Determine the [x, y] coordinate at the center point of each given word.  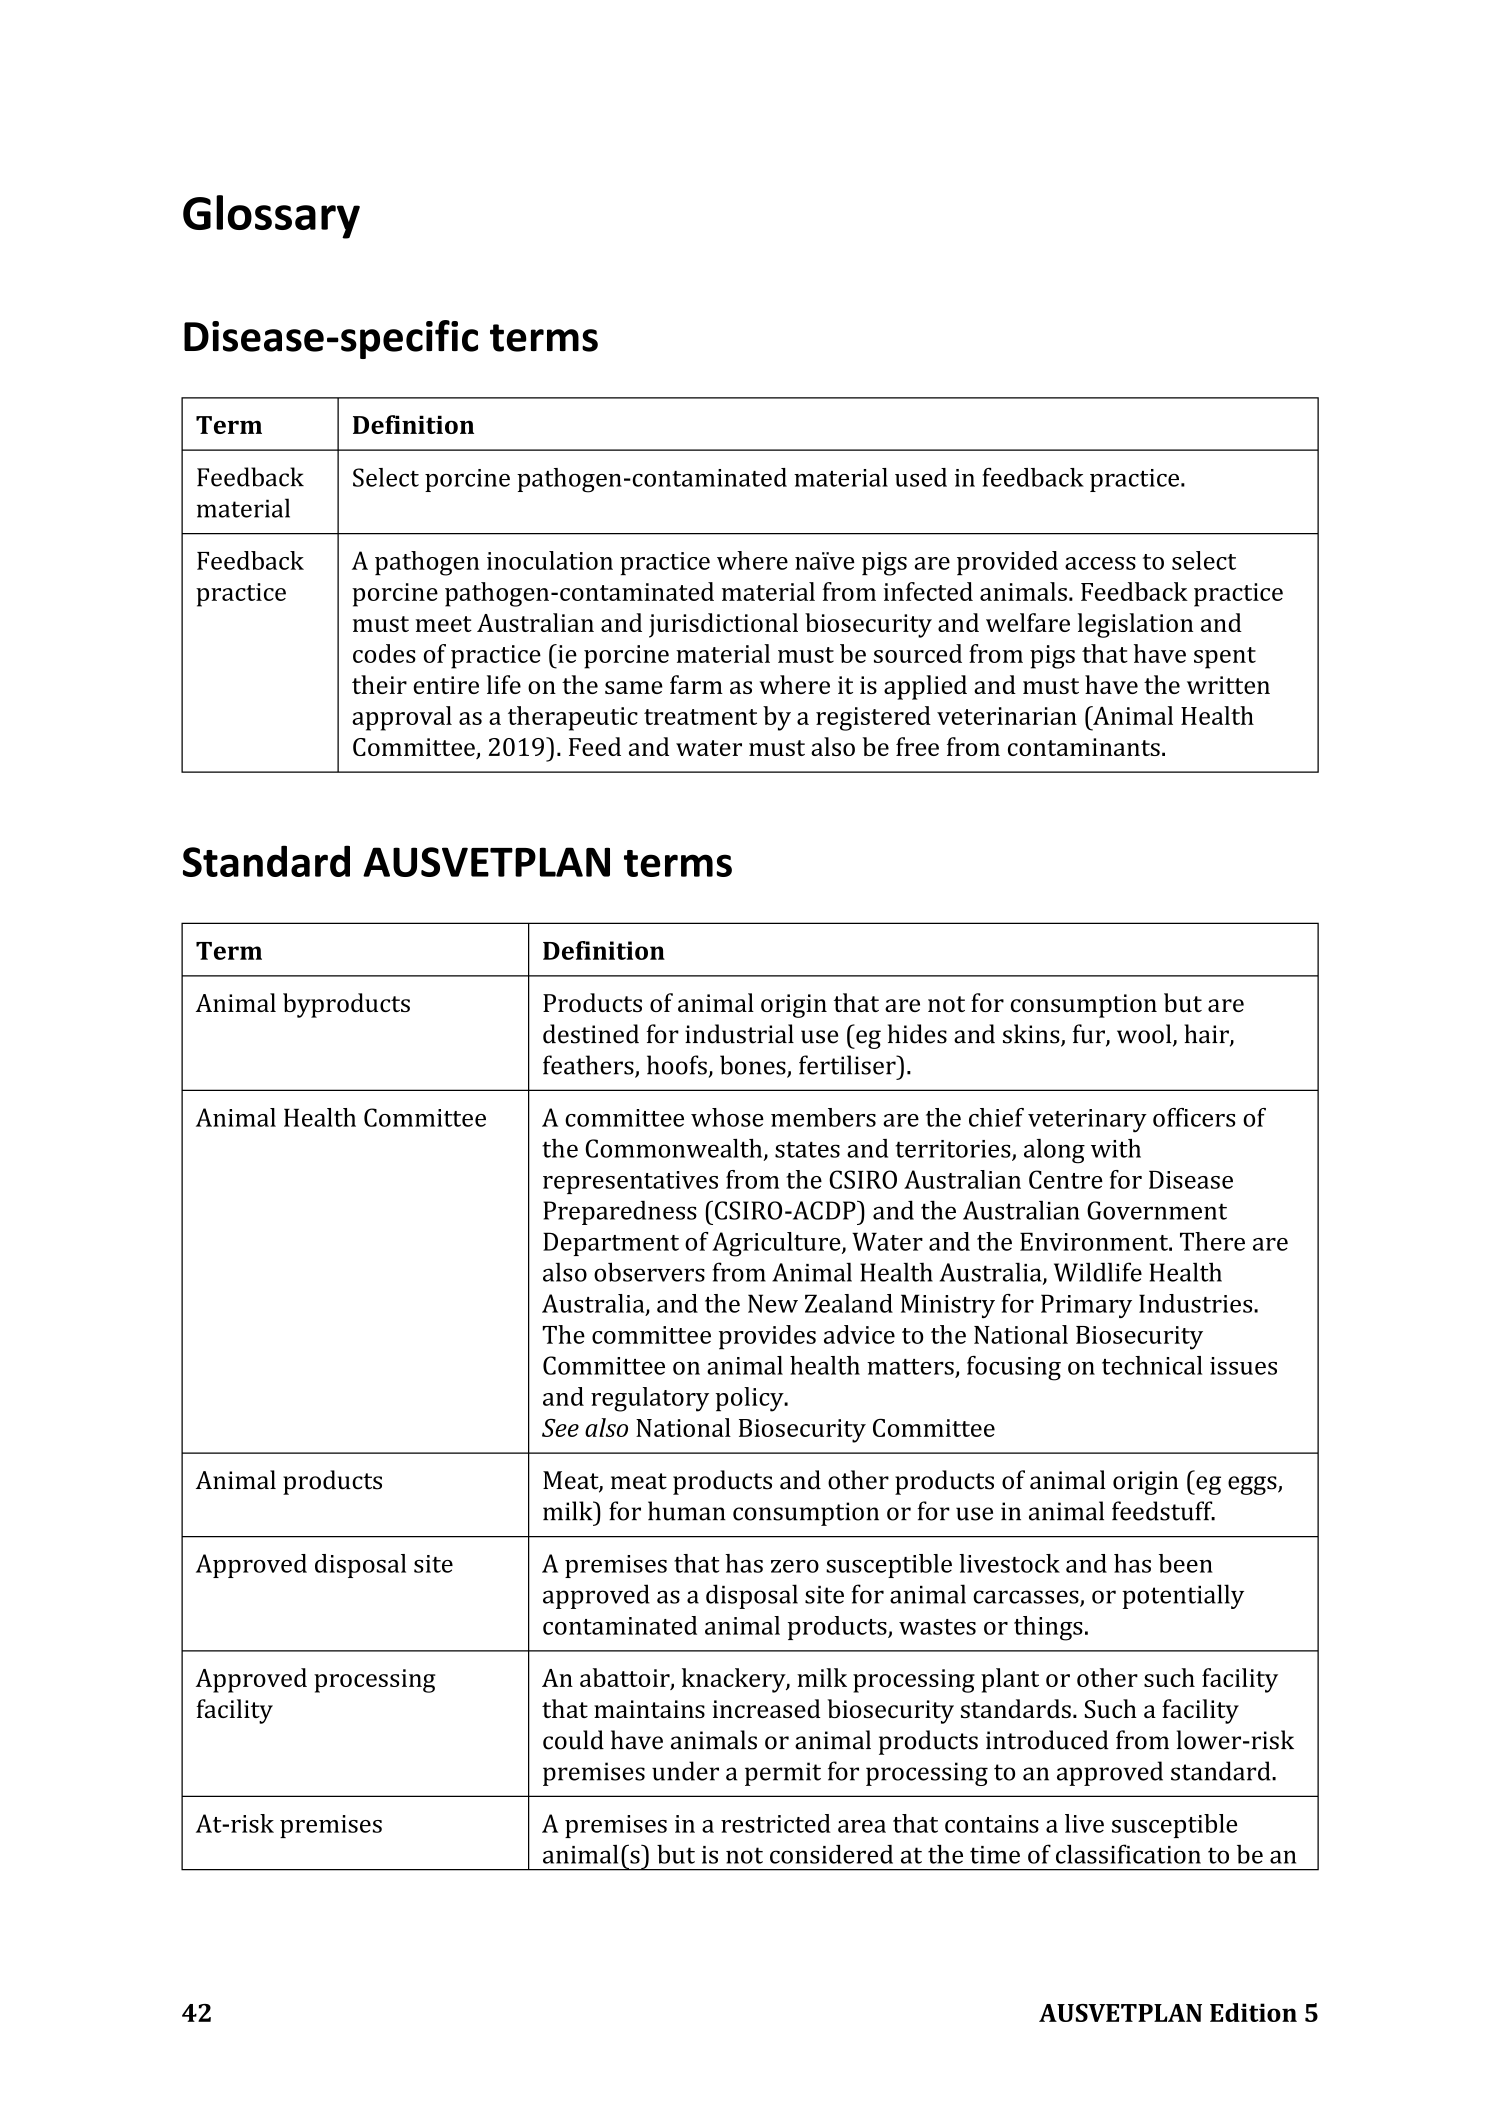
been [1186, 1563]
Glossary [271, 217]
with [1116, 1148]
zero [795, 1566]
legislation [1135, 625]
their [379, 684]
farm [696, 684]
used [921, 477]
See [560, 1428]
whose [727, 1117]
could [573, 1740]
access [1100, 563]
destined [591, 1034]
